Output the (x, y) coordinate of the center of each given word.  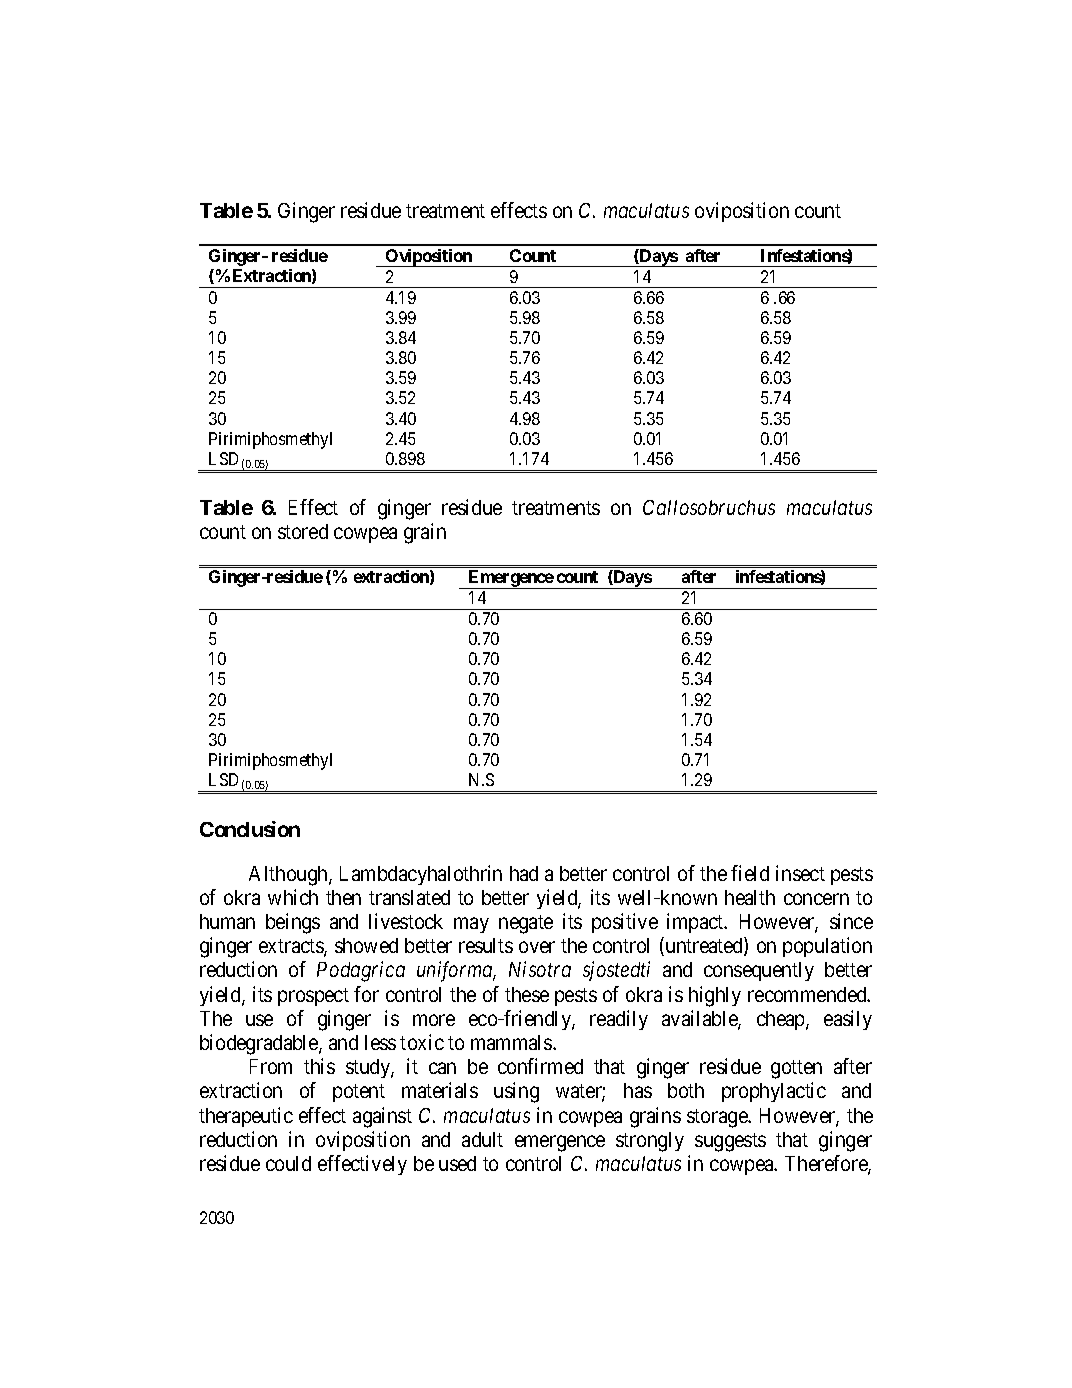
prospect (313, 997)
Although (289, 876)
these (527, 994)
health (750, 897)
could (288, 1163)
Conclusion (250, 829)
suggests (730, 1142)
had (524, 873)
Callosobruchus (709, 507)
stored (303, 531)
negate (526, 924)
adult (482, 1139)
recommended (808, 994)
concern (816, 899)
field (750, 873)
